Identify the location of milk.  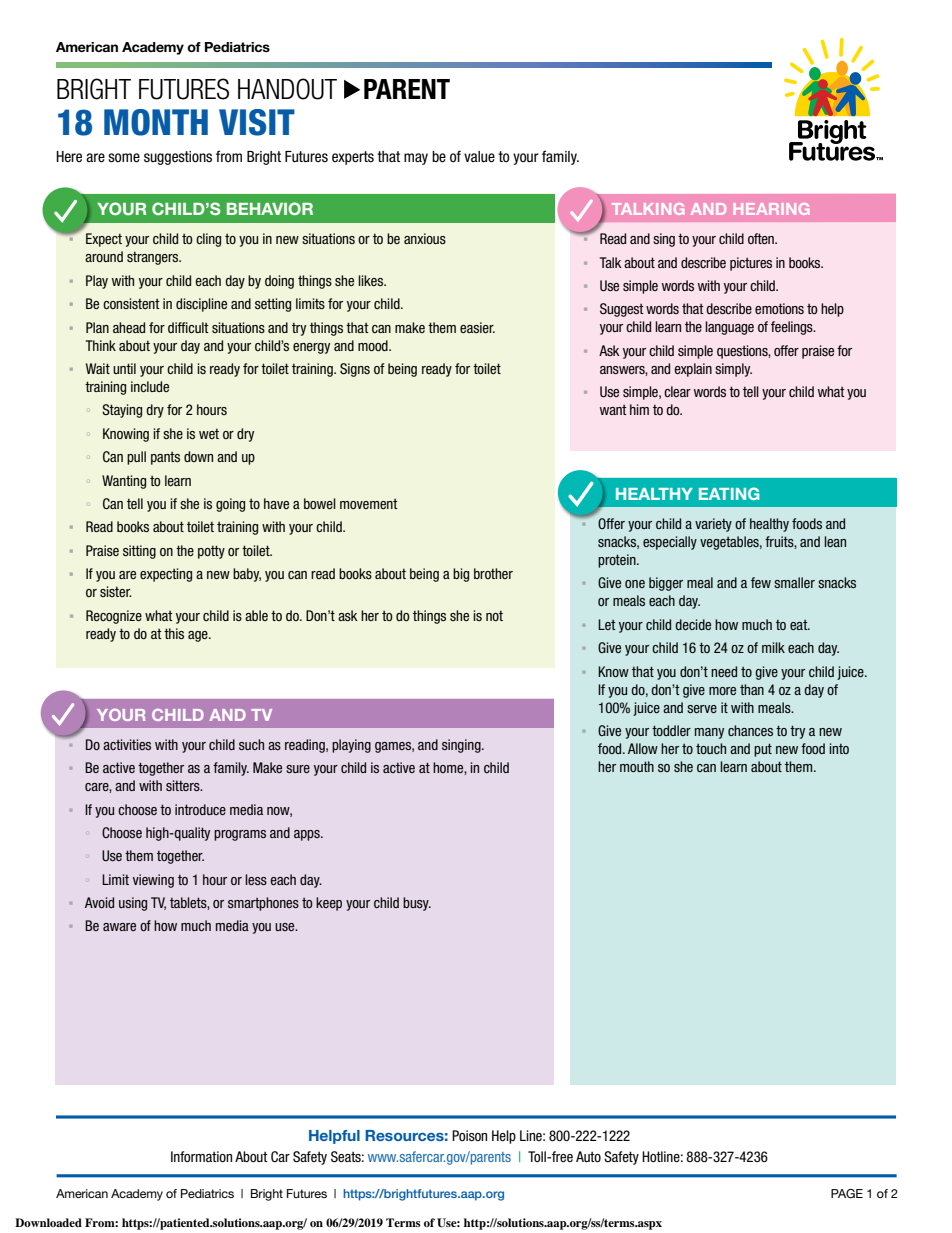
(773, 647).
